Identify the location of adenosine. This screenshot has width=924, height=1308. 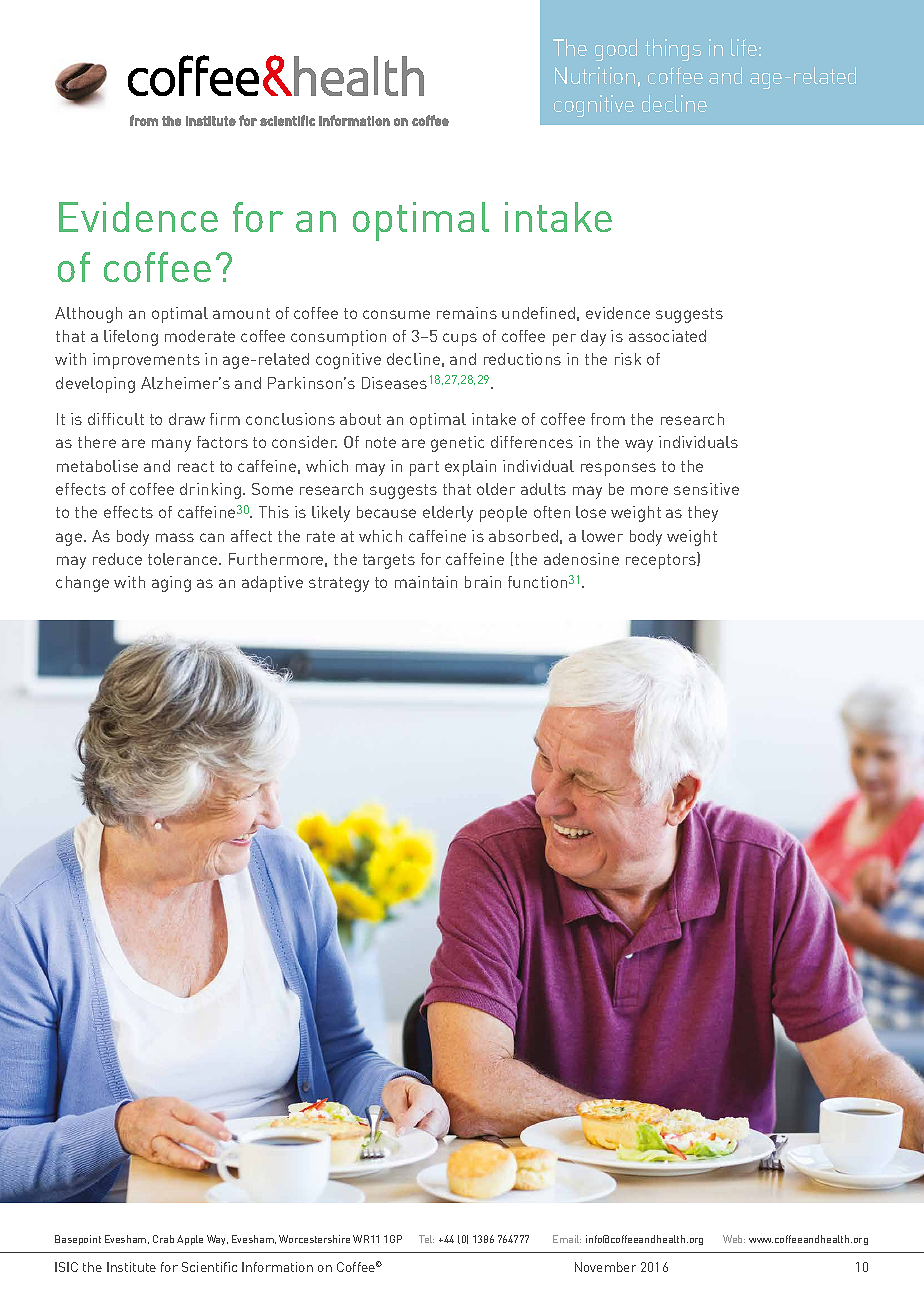
(581, 559).
